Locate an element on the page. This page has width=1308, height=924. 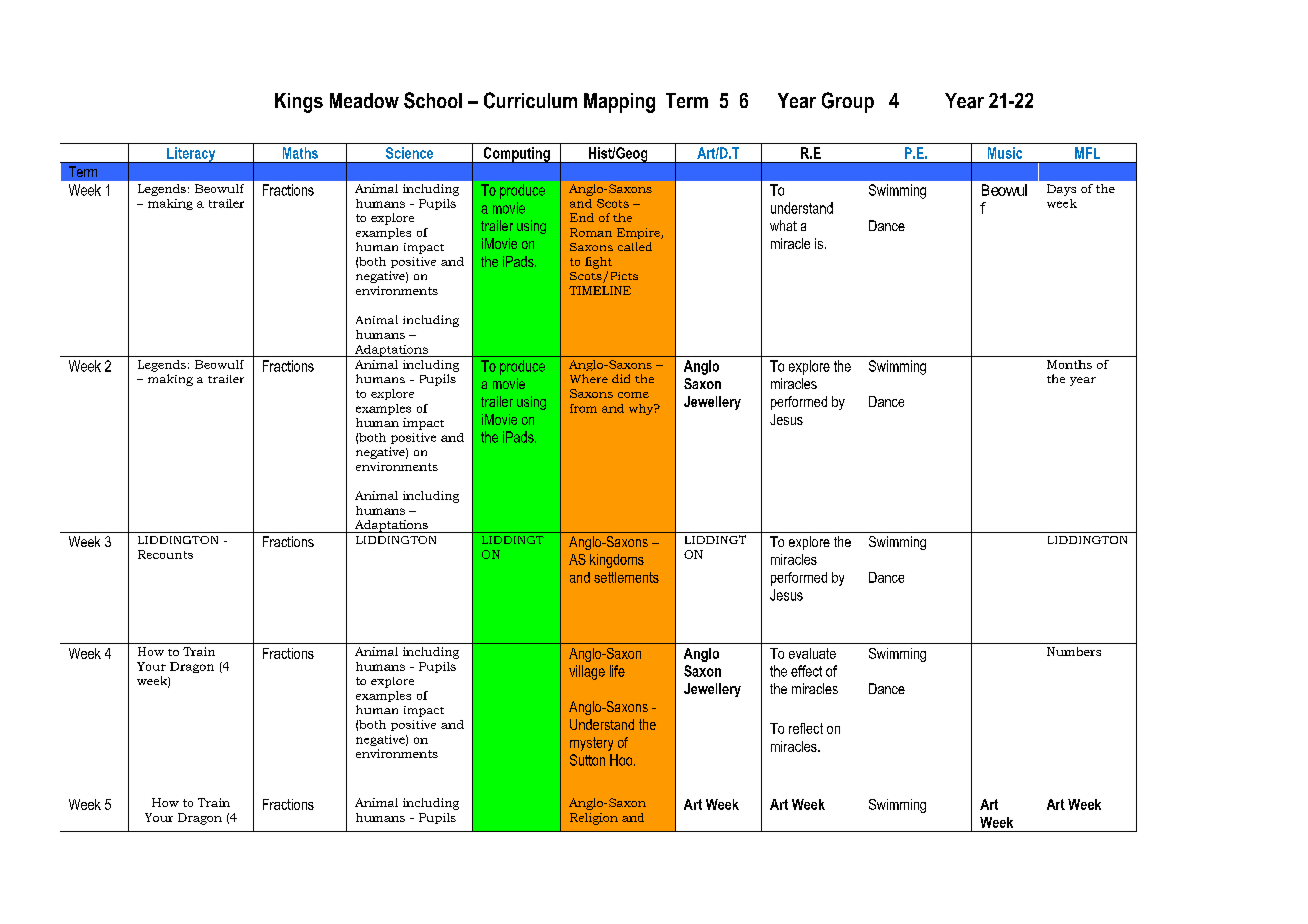
Kings is located at coordinates (299, 103).
